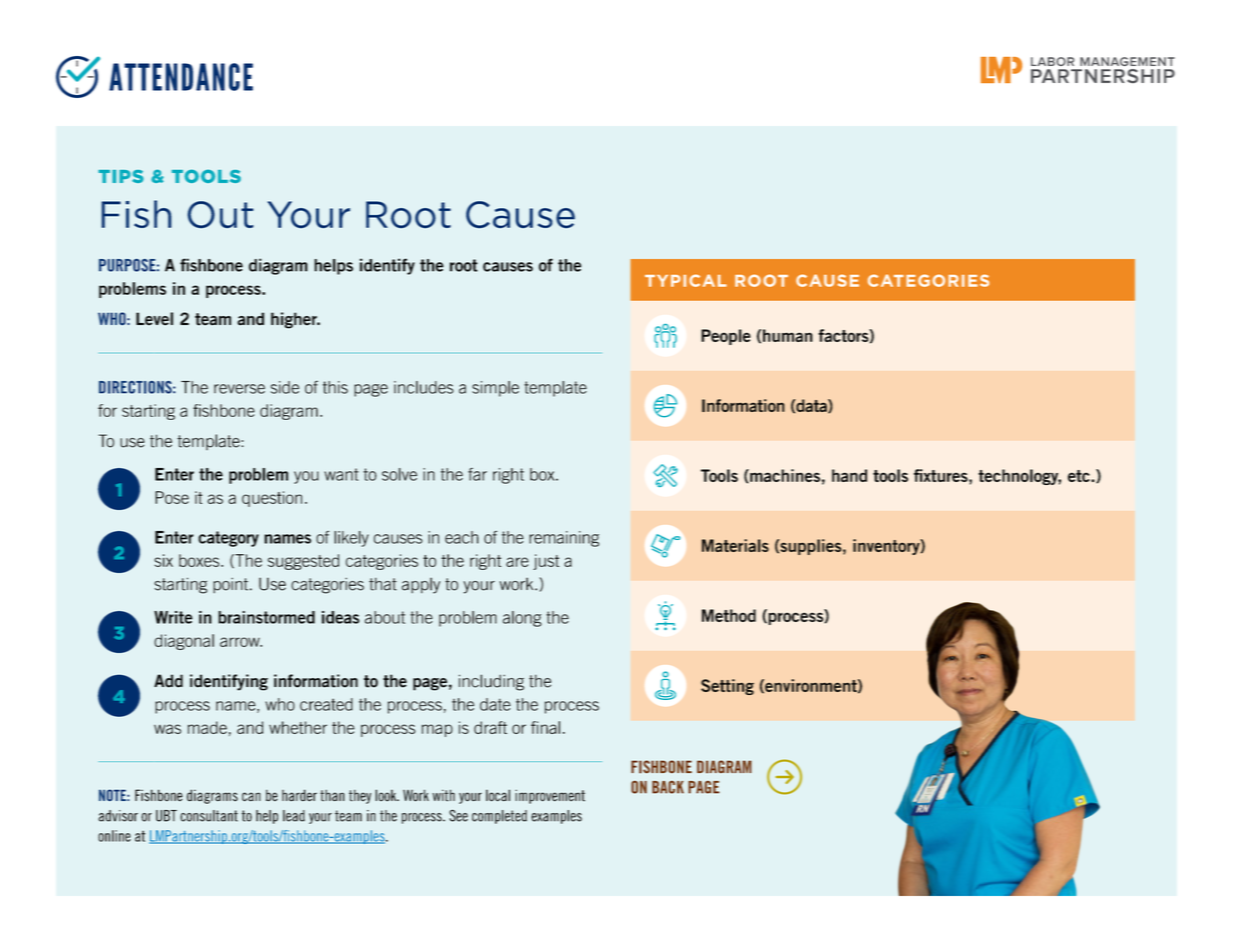  Describe the element at coordinates (121, 176) in the screenshot. I see `TIPS` at that location.
